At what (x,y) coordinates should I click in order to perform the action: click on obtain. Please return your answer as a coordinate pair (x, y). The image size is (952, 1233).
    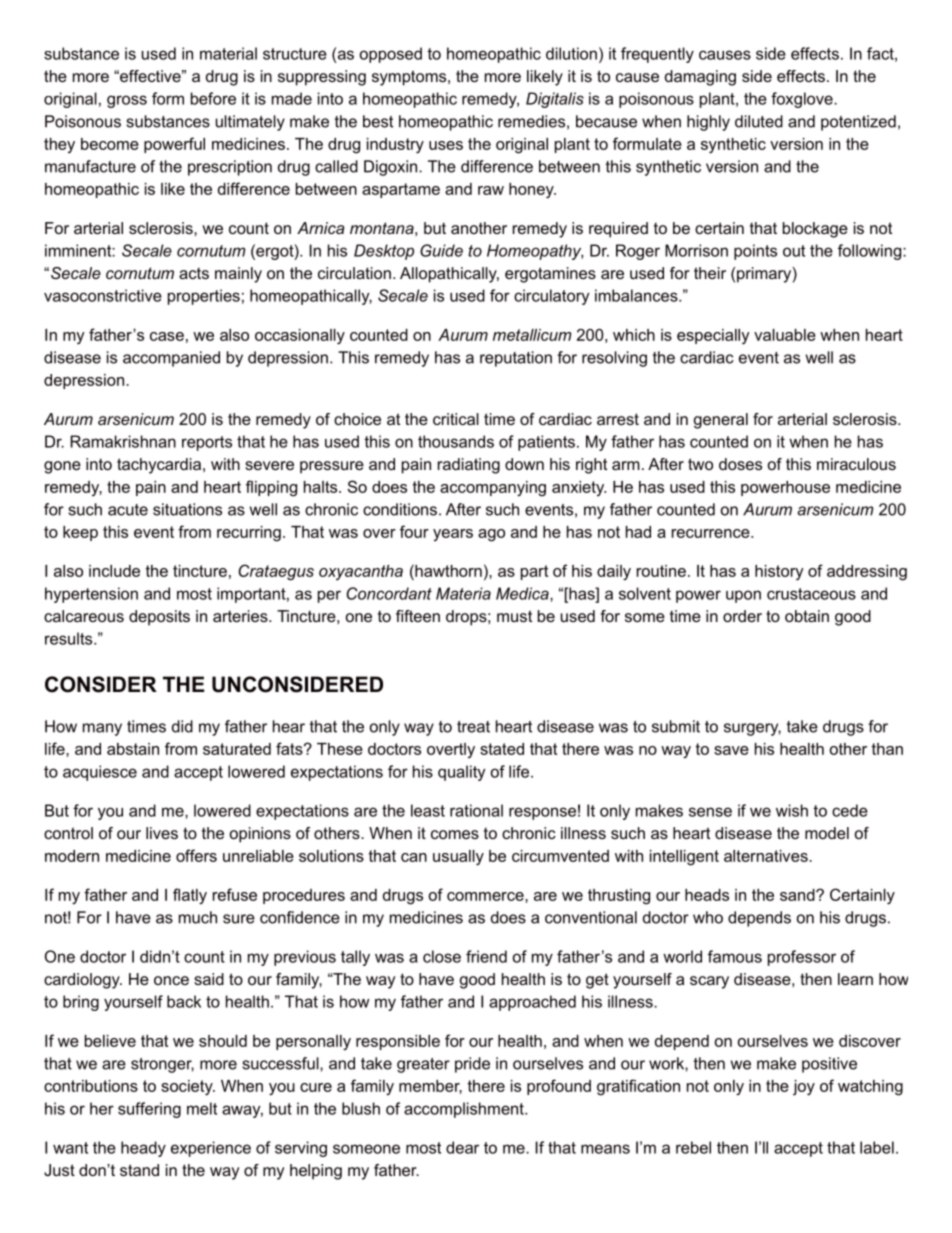
    Looking at the image, I should click on (807, 616).
